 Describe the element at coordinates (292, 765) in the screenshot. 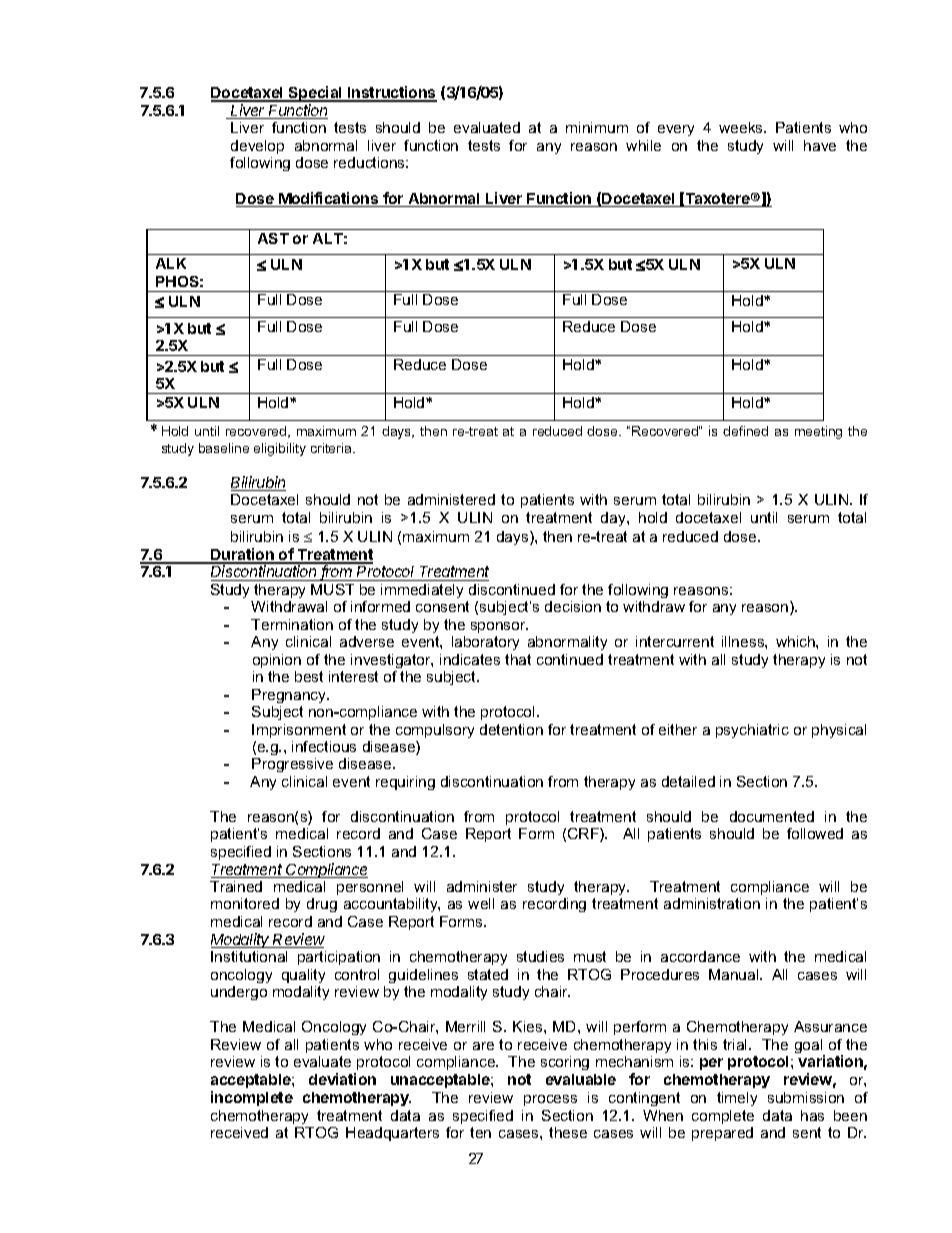

I see `Progressive` at that location.
